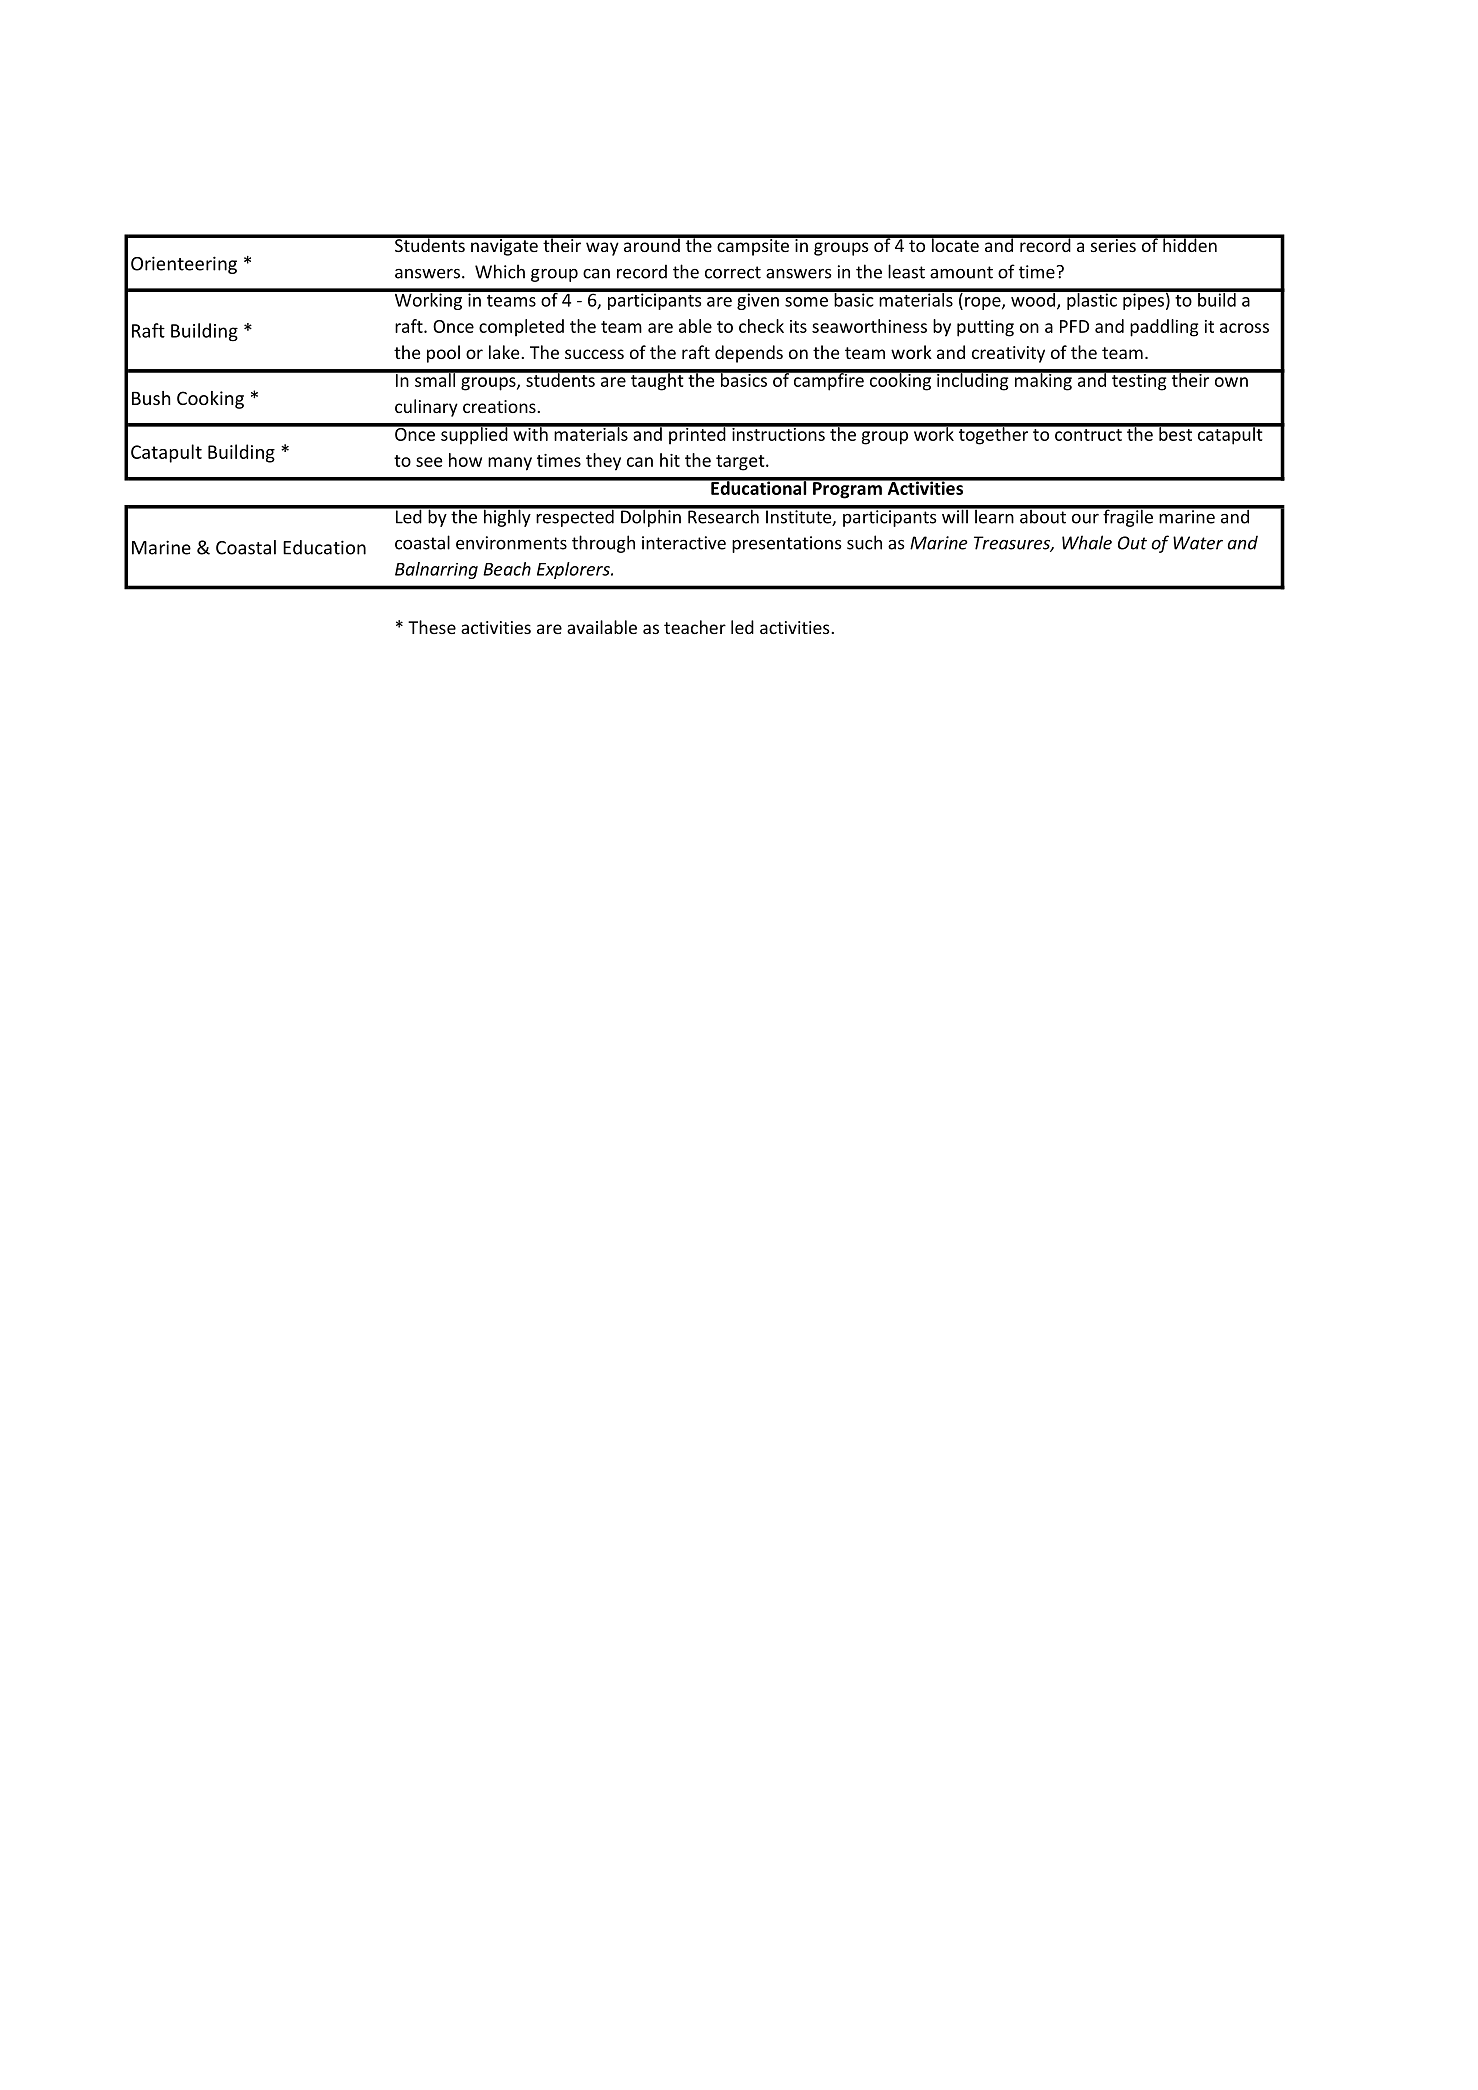 Image resolution: width=1478 pixels, height=2090 pixels. Describe the element at coordinates (733, 272) in the document. I see `correct` at that location.
